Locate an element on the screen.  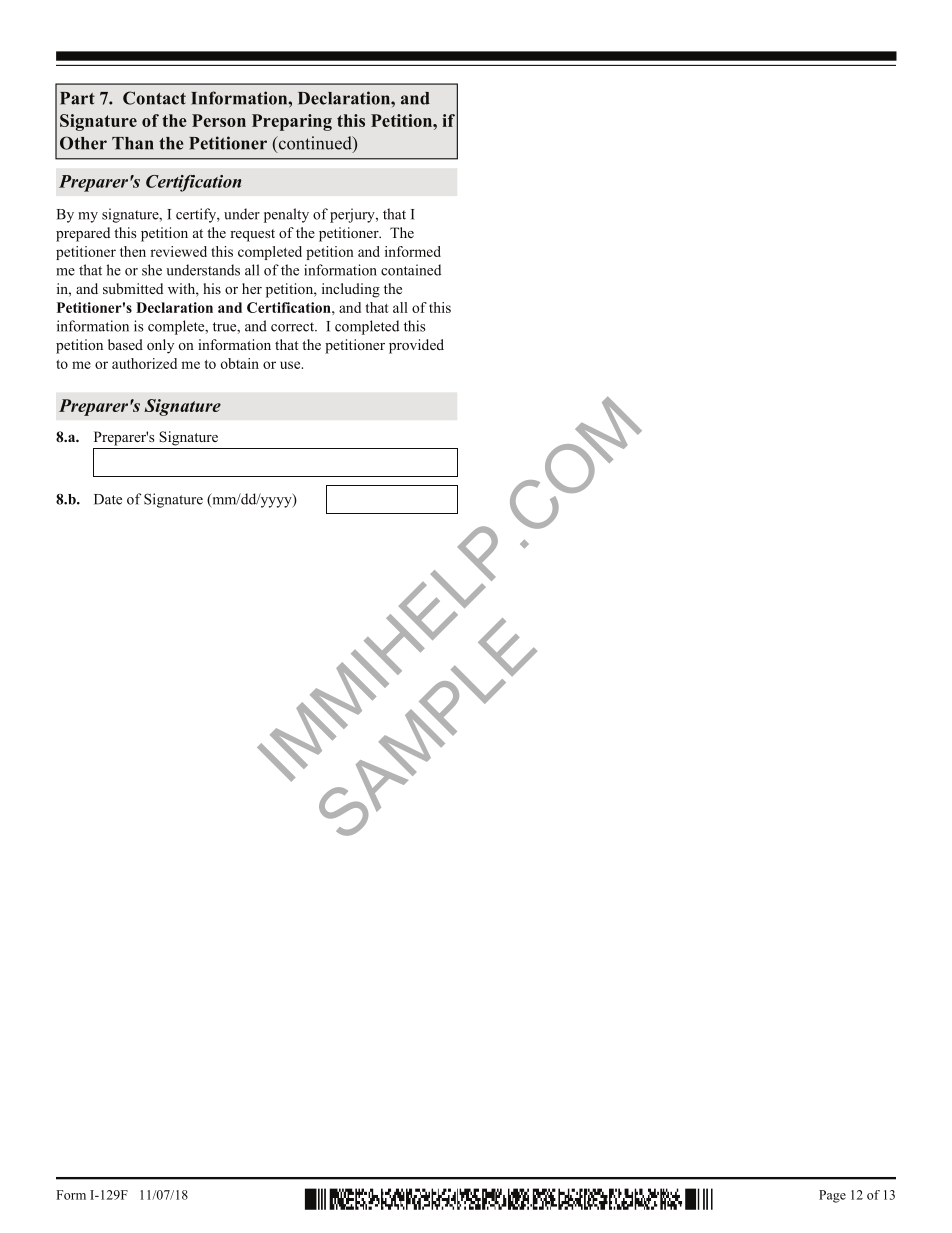
provided is located at coordinates (416, 346).
